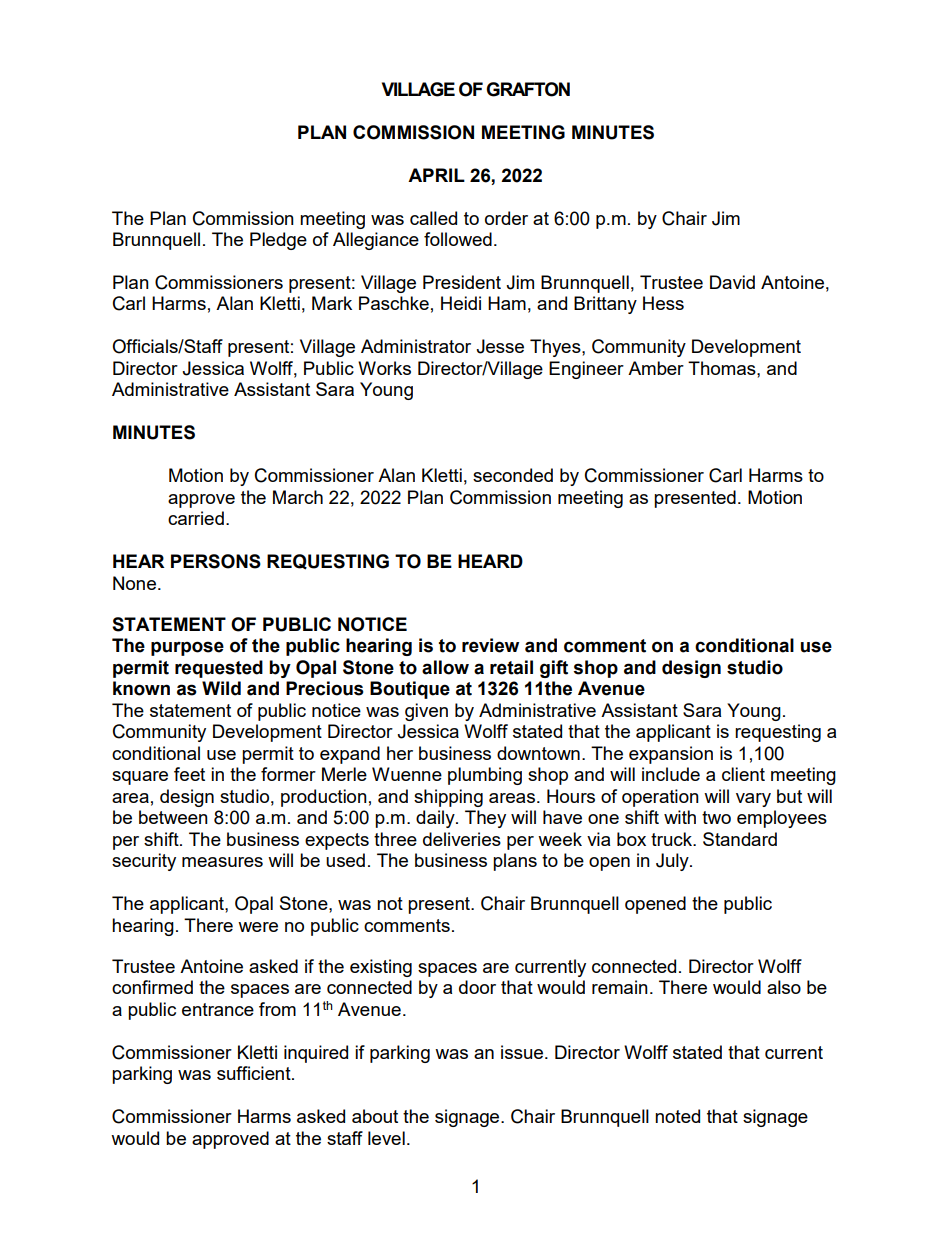  I want to click on requested, so click(219, 669).
